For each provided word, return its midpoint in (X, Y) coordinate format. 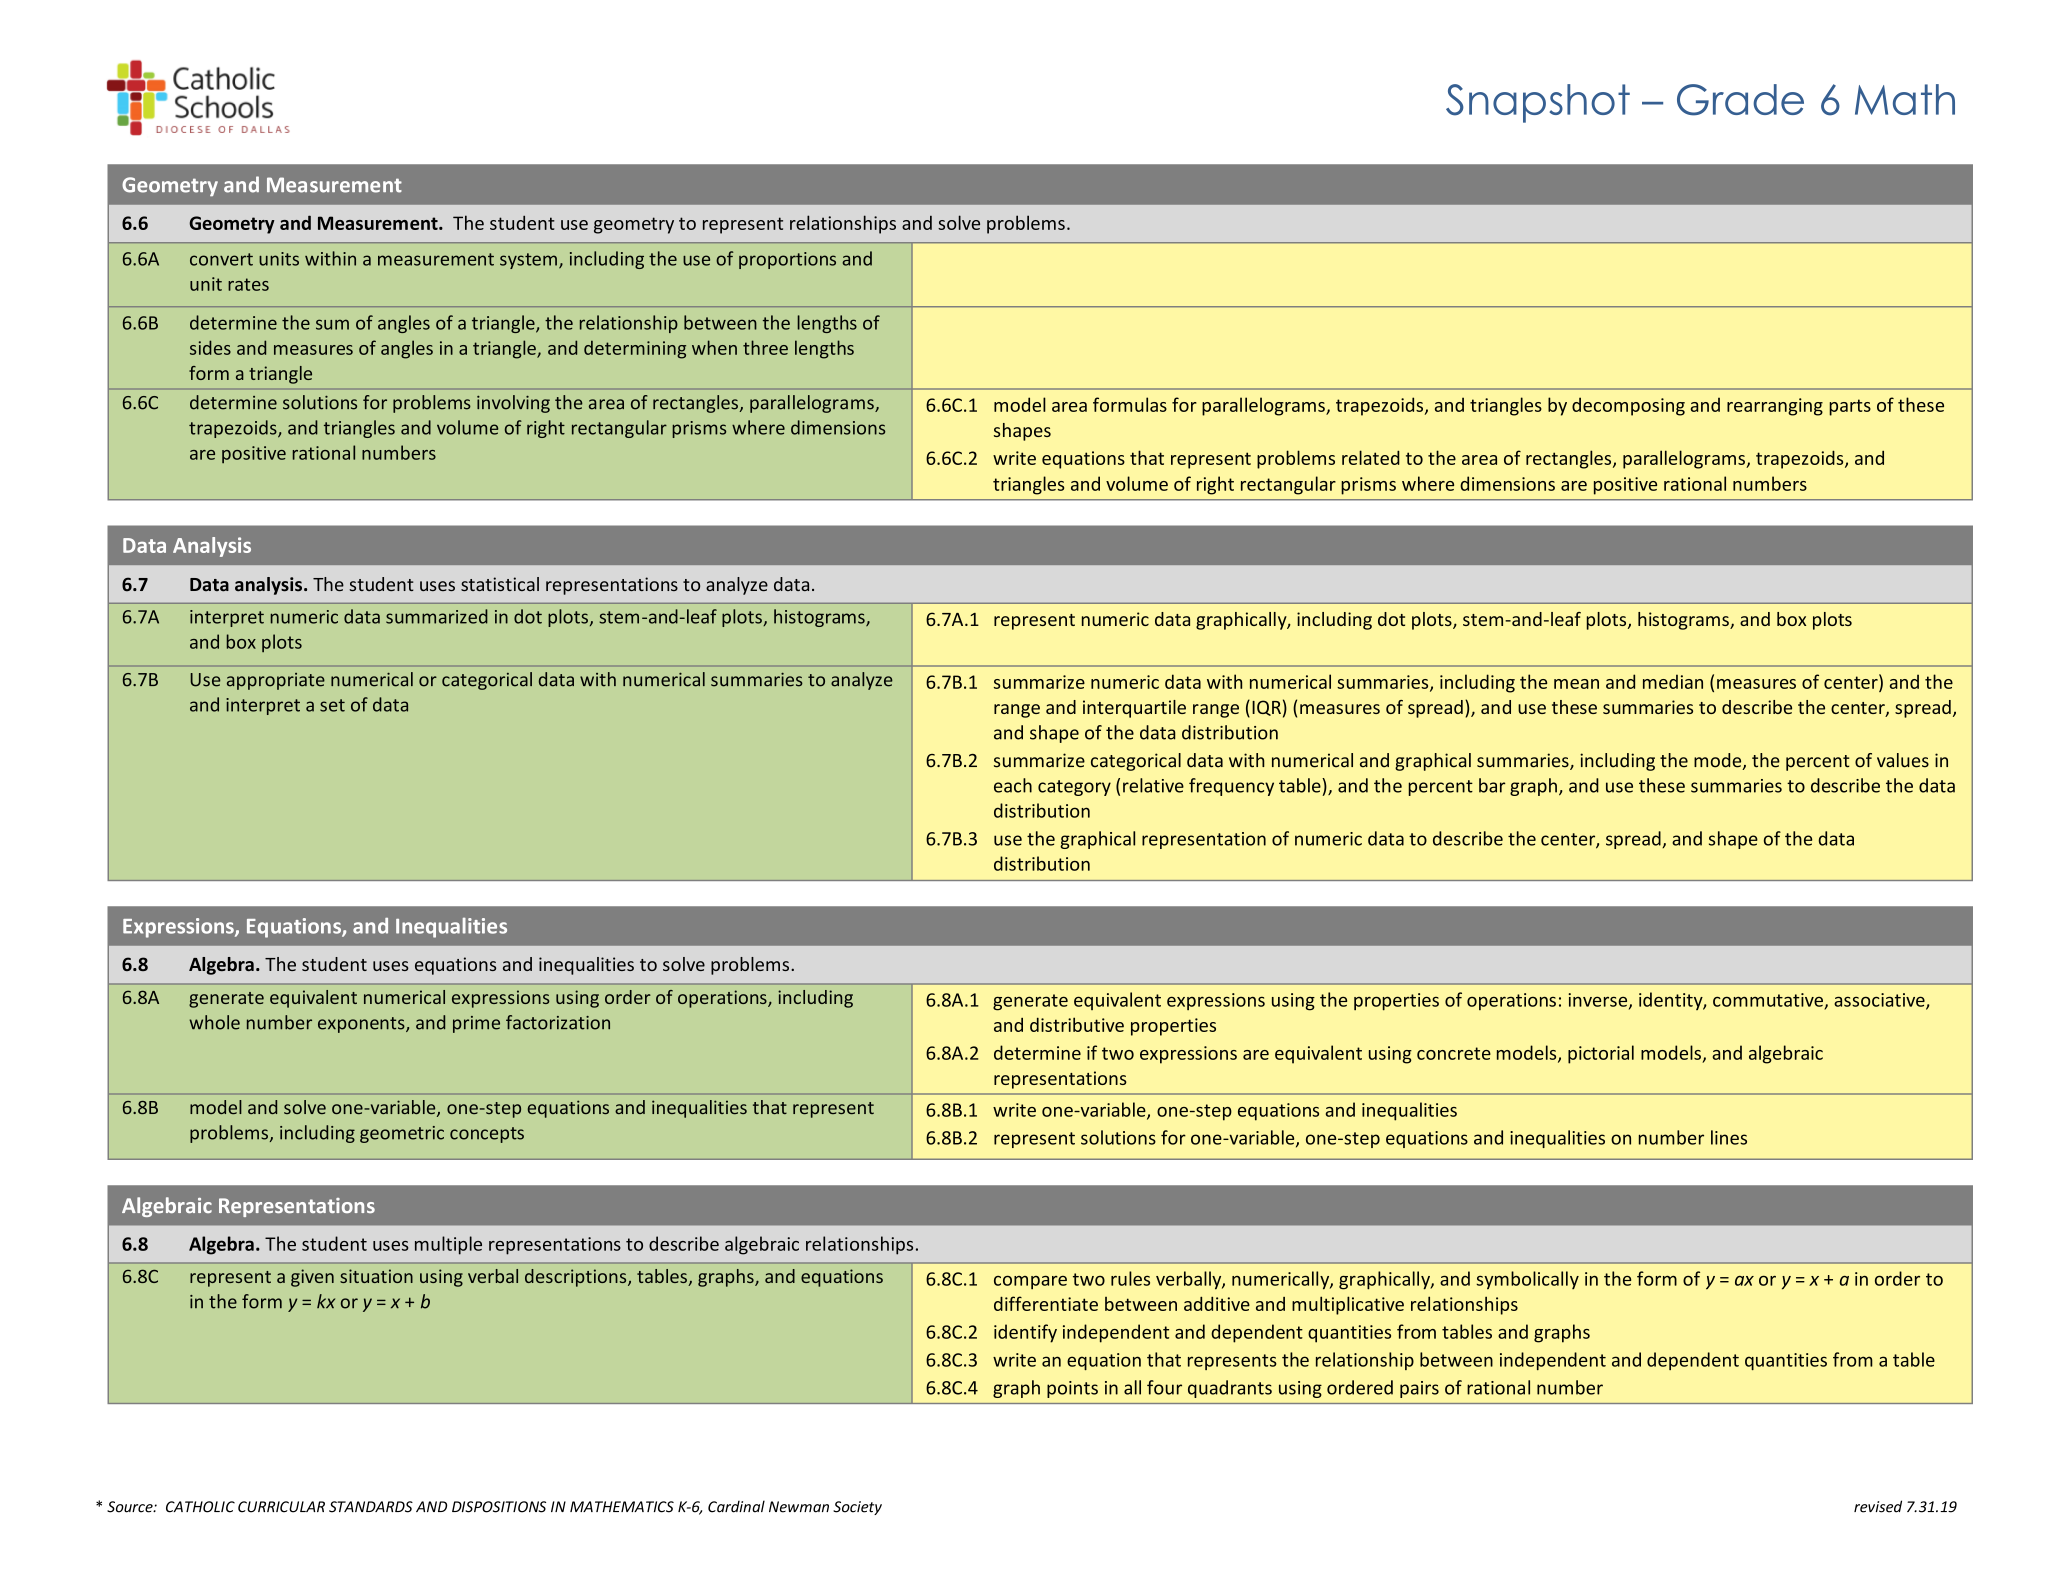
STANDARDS (371, 1507)
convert (221, 259)
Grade (1740, 100)
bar (1492, 785)
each (1013, 785)
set (332, 705)
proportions (787, 260)
